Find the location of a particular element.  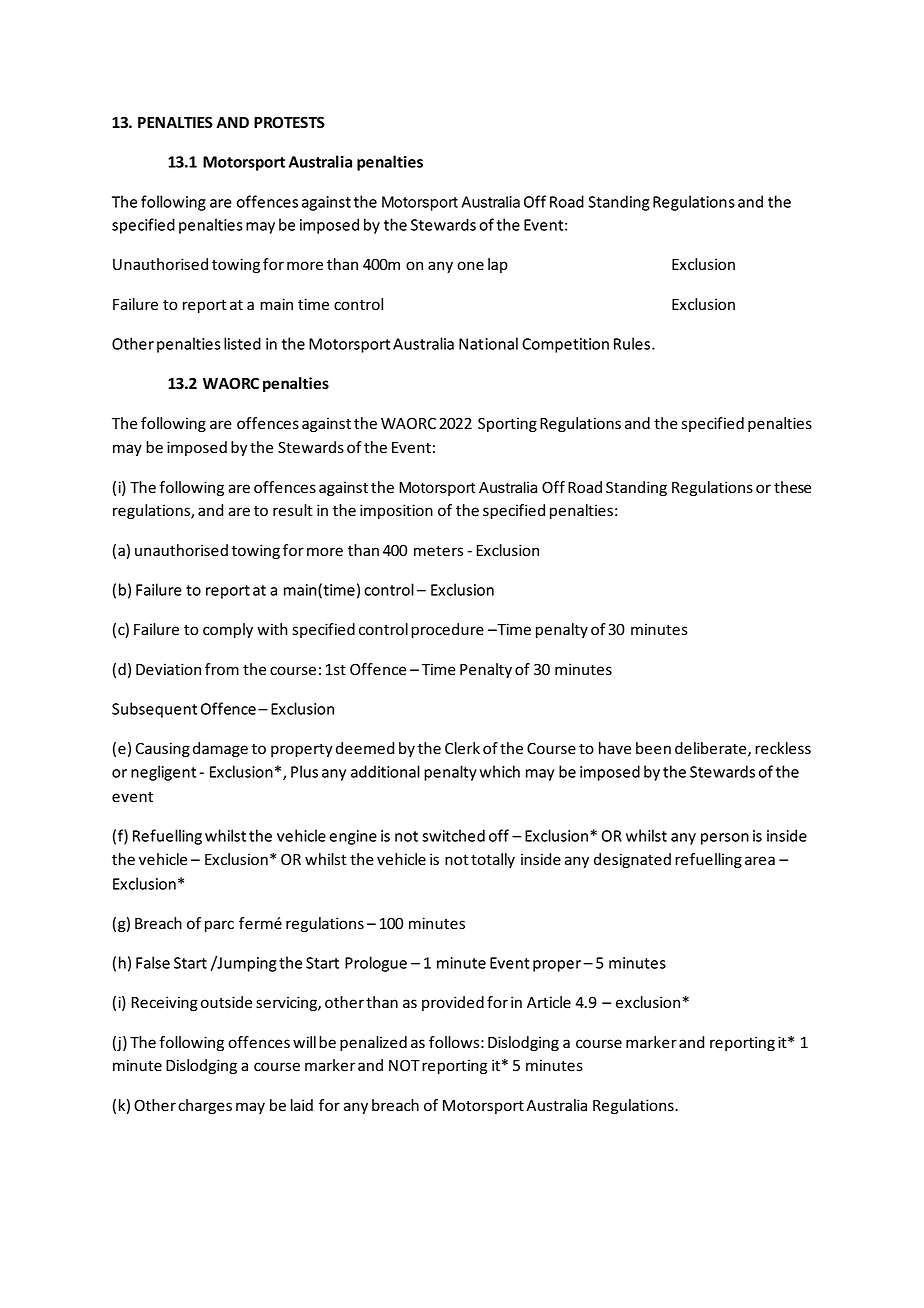

provided is located at coordinates (453, 1003).
